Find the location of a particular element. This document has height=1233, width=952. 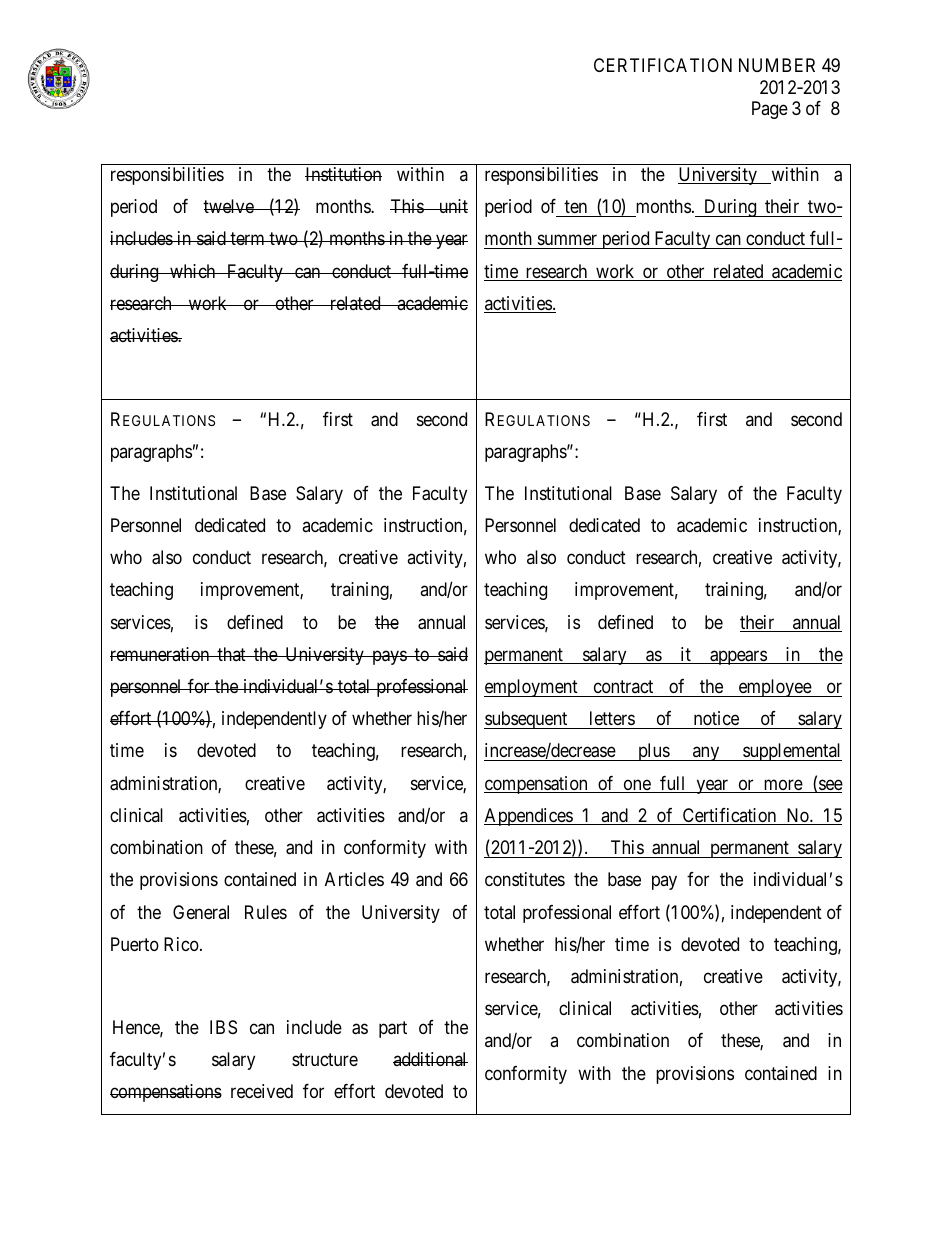

additional is located at coordinates (430, 1059).
